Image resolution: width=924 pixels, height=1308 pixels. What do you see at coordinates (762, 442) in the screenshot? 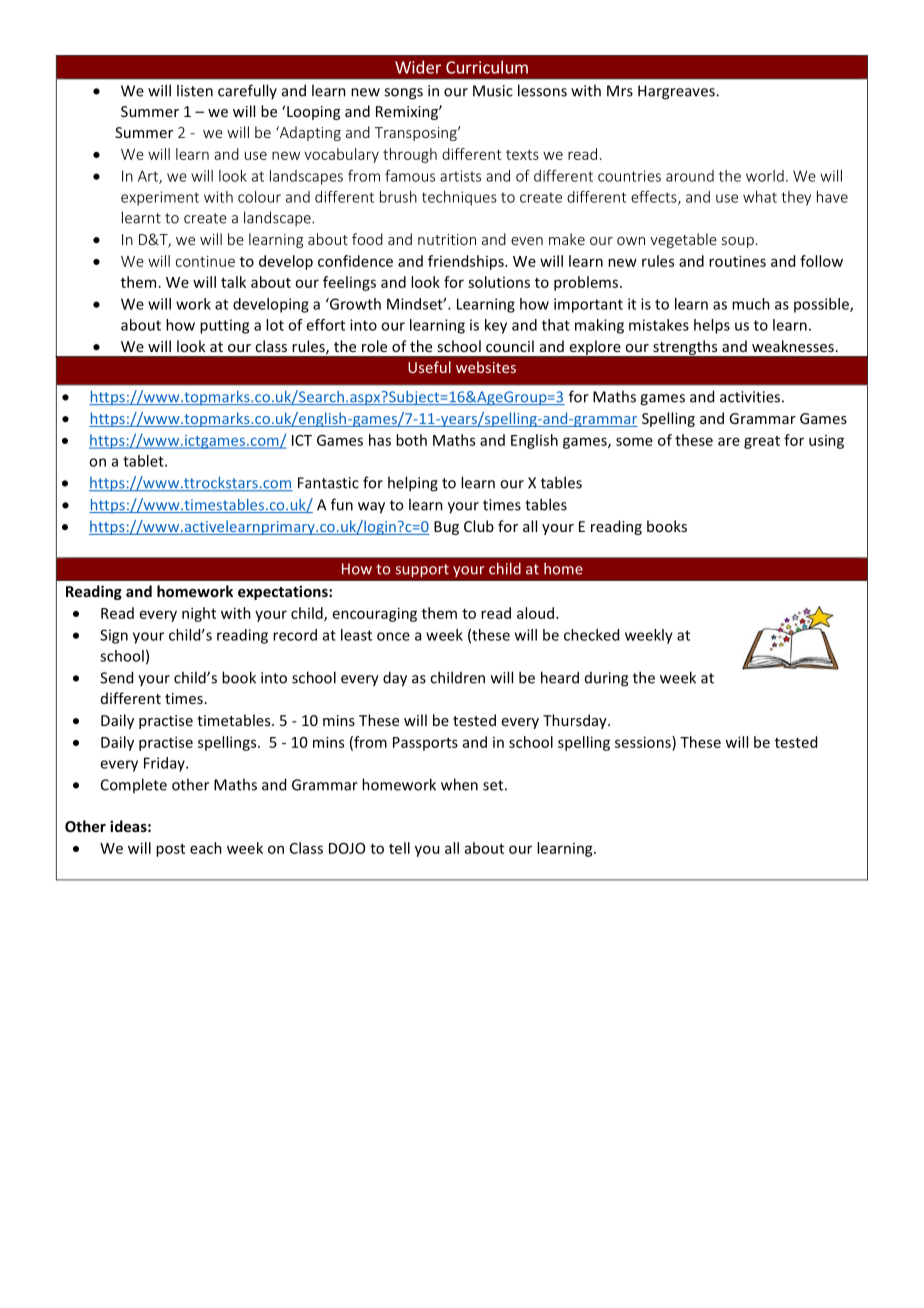
I see `great` at bounding box center [762, 442].
